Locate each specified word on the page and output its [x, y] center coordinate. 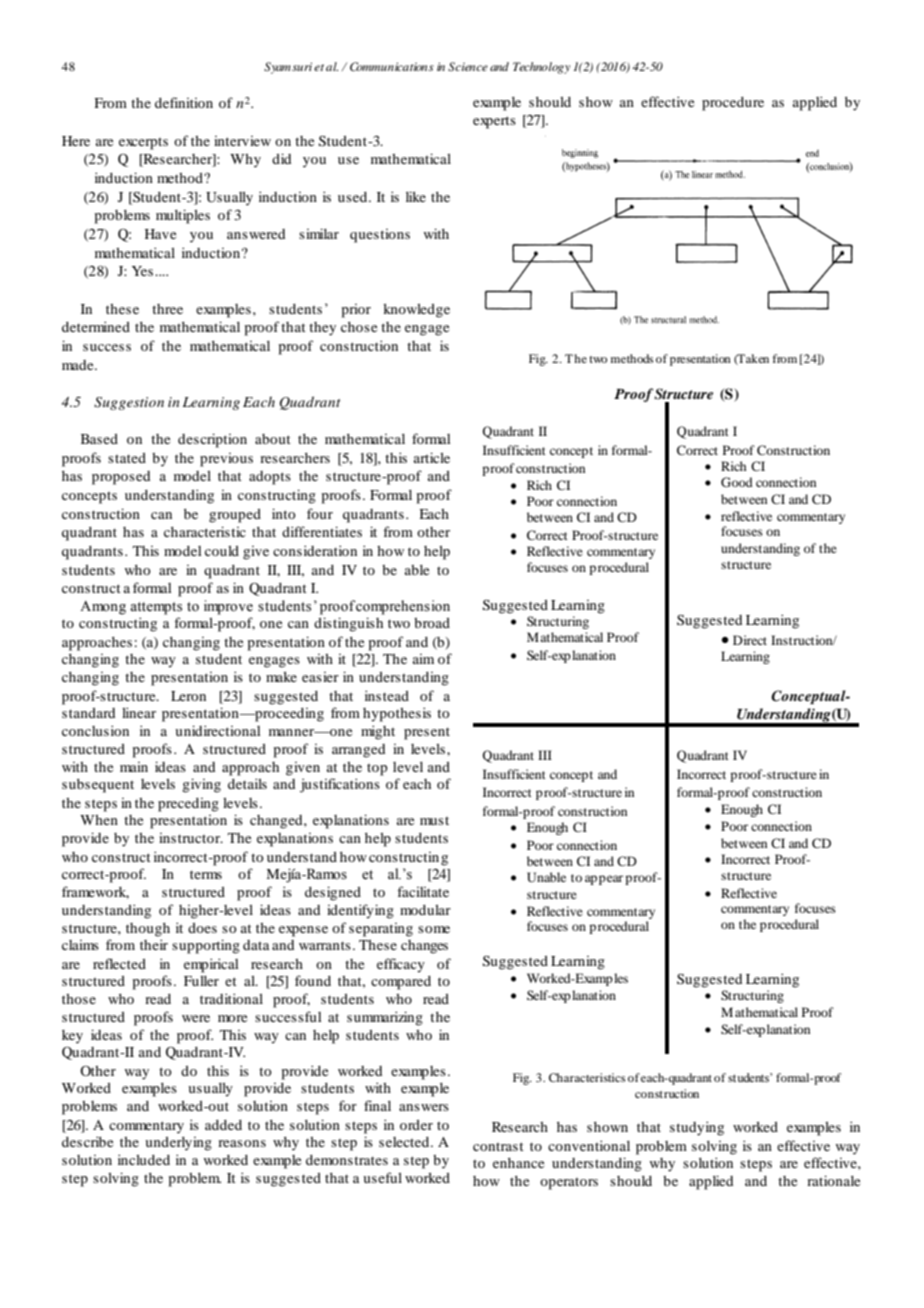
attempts [156, 608]
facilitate [423, 891]
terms [206, 874]
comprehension [402, 607]
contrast [498, 1146]
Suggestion [129, 403]
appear [605, 880]
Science [468, 66]
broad [432, 623]
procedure [733, 104]
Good [737, 482]
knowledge [416, 311]
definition [184, 102]
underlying [178, 1144]
